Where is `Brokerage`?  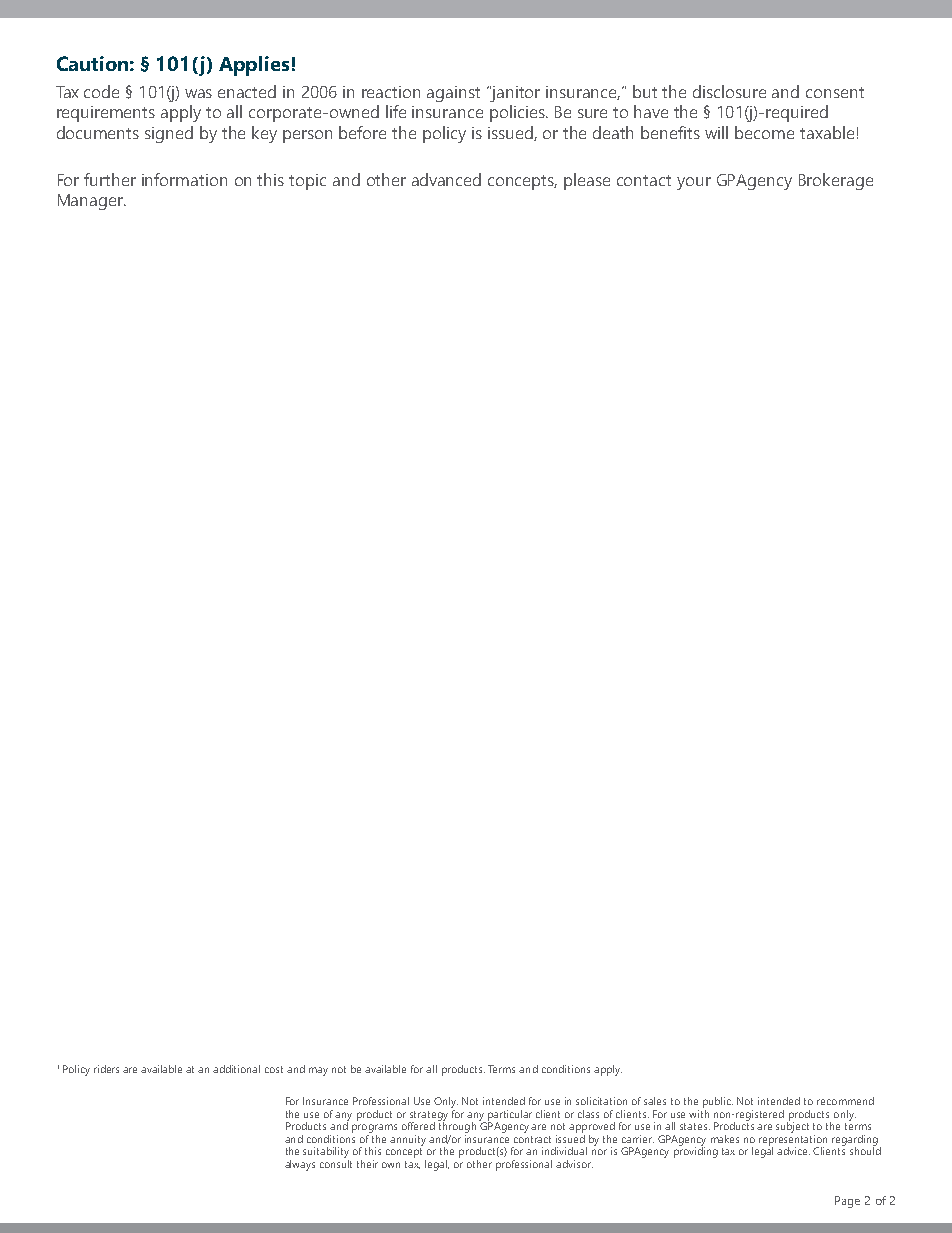
Brokerage is located at coordinates (836, 181).
